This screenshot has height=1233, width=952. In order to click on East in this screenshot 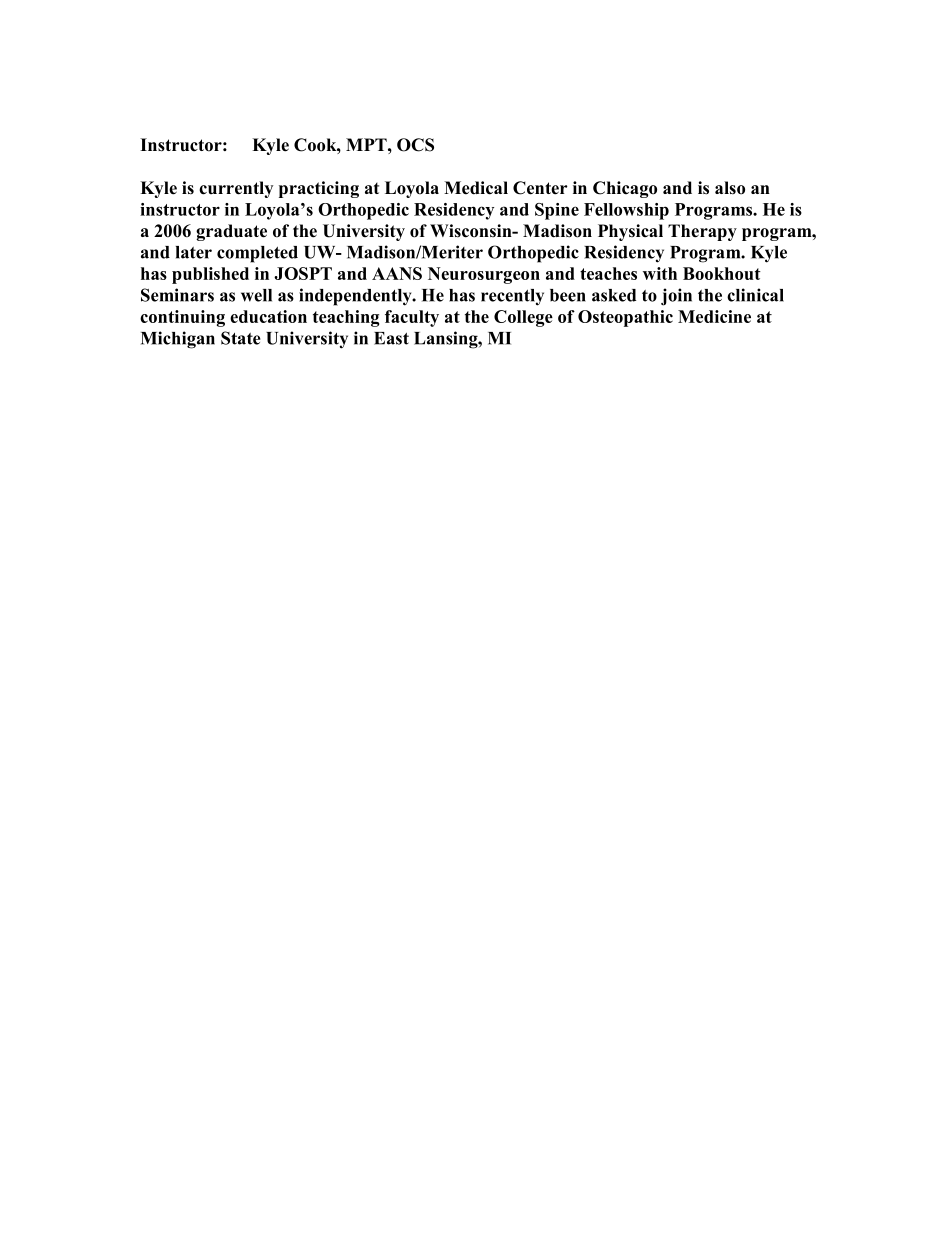, I will do `click(391, 338)`.
